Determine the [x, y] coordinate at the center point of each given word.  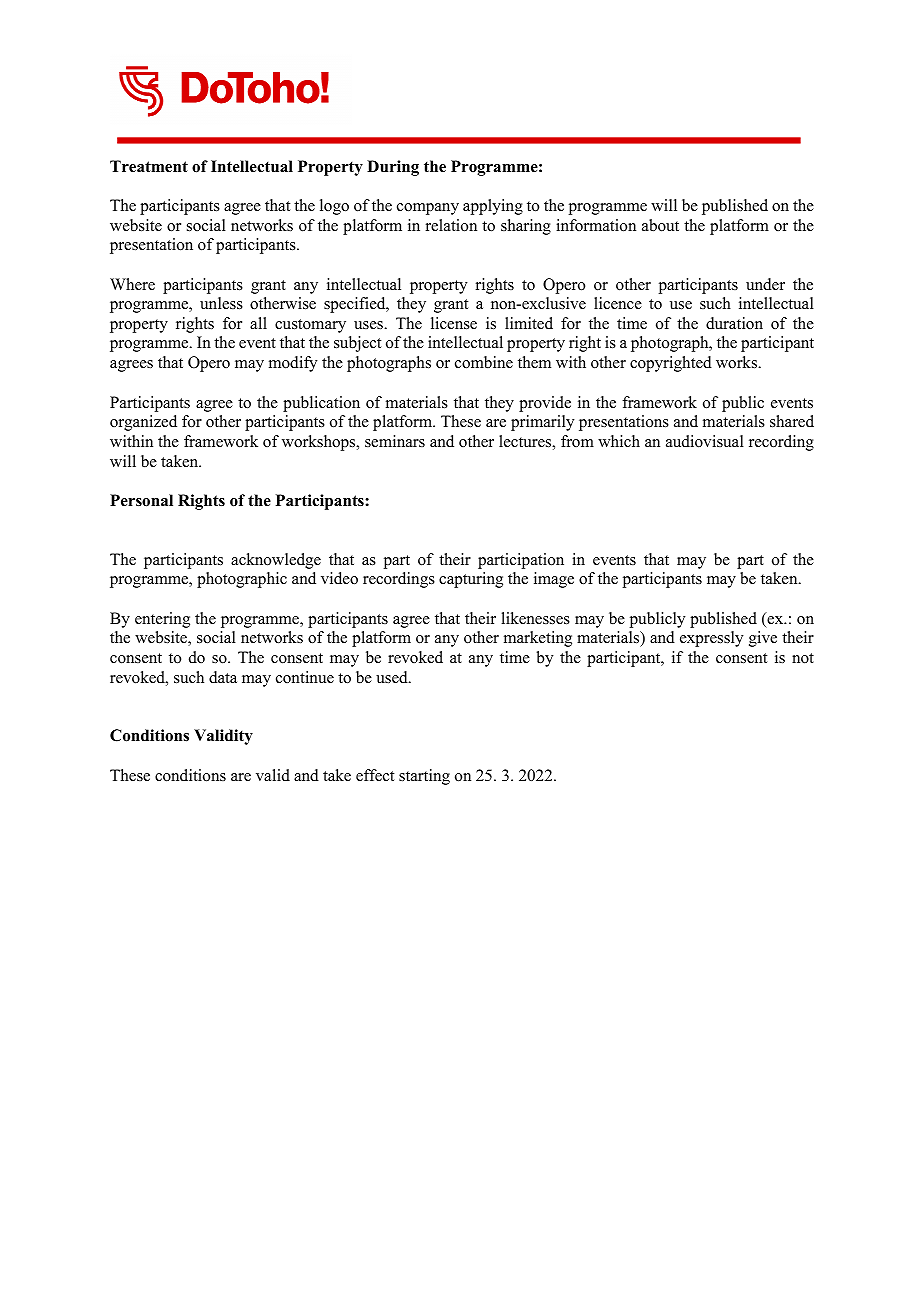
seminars [395, 441]
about [660, 225]
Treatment [149, 166]
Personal [141, 500]
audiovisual [705, 441]
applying [493, 207]
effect [375, 775]
